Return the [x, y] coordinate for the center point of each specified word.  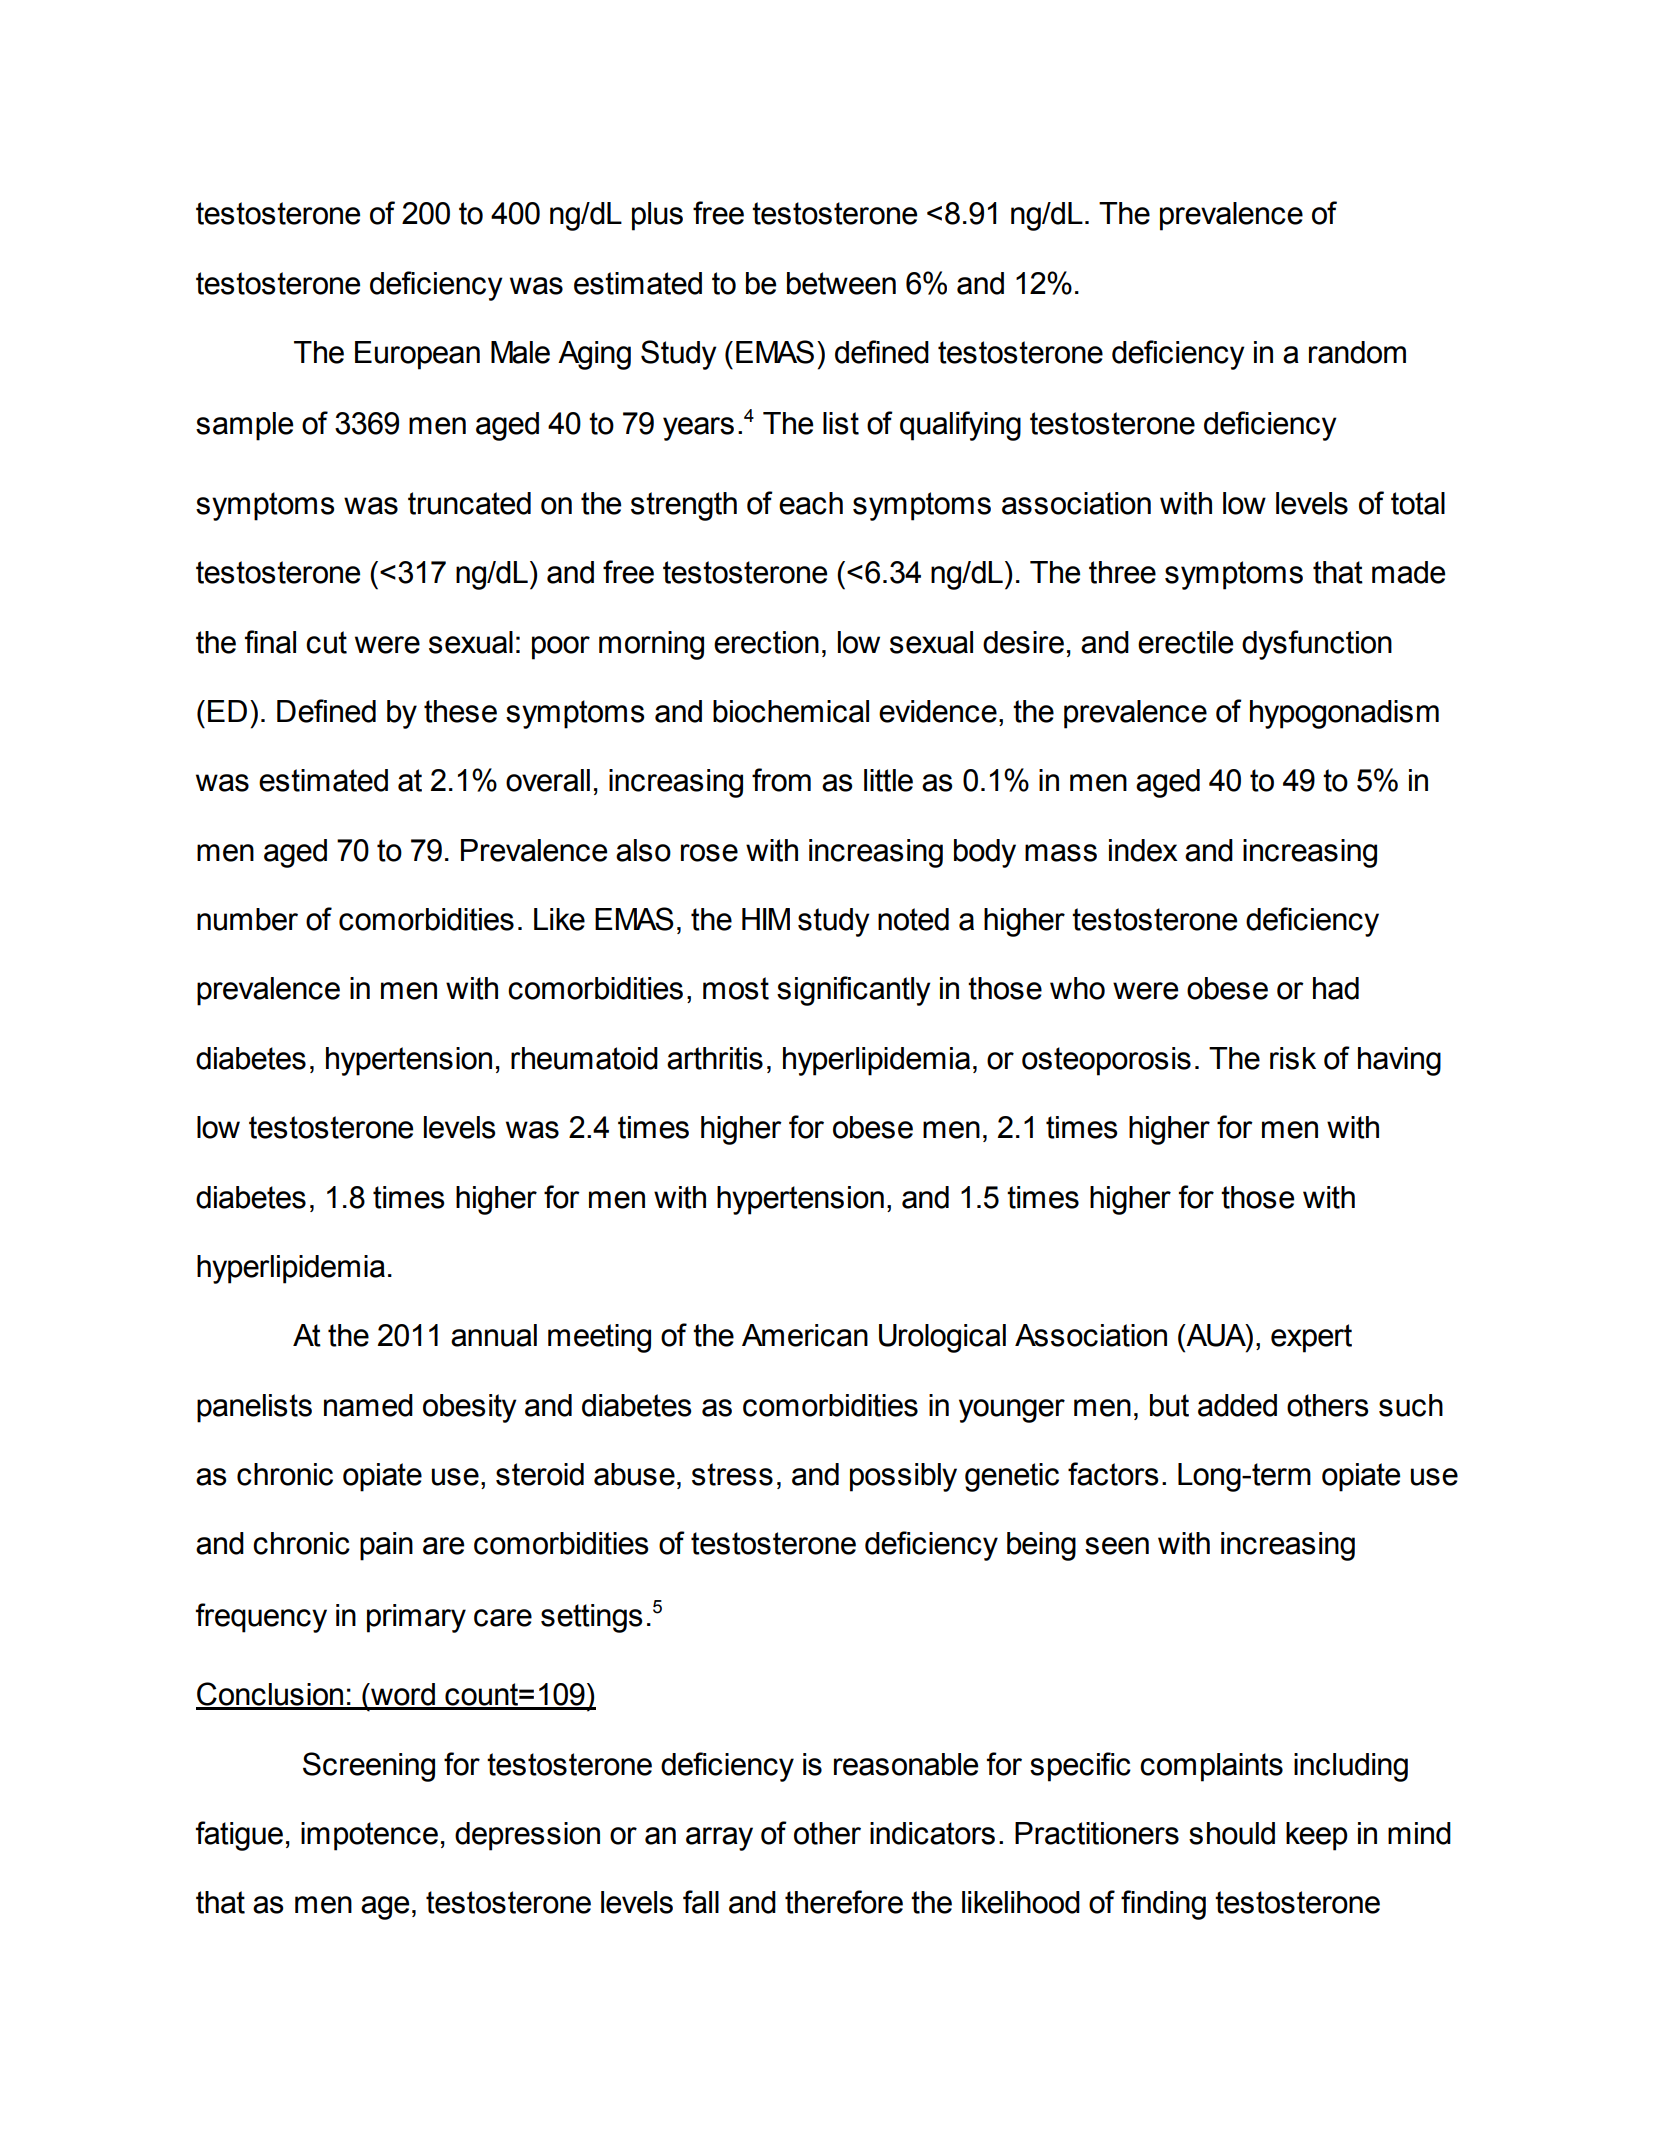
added [1237, 1405]
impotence [369, 1836]
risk [1293, 1058]
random [1357, 352]
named [368, 1405]
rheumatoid [584, 1058]
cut [326, 642]
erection [766, 642]
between [841, 283]
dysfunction [1317, 645]
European [417, 355]
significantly [854, 991]
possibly [903, 1477]
